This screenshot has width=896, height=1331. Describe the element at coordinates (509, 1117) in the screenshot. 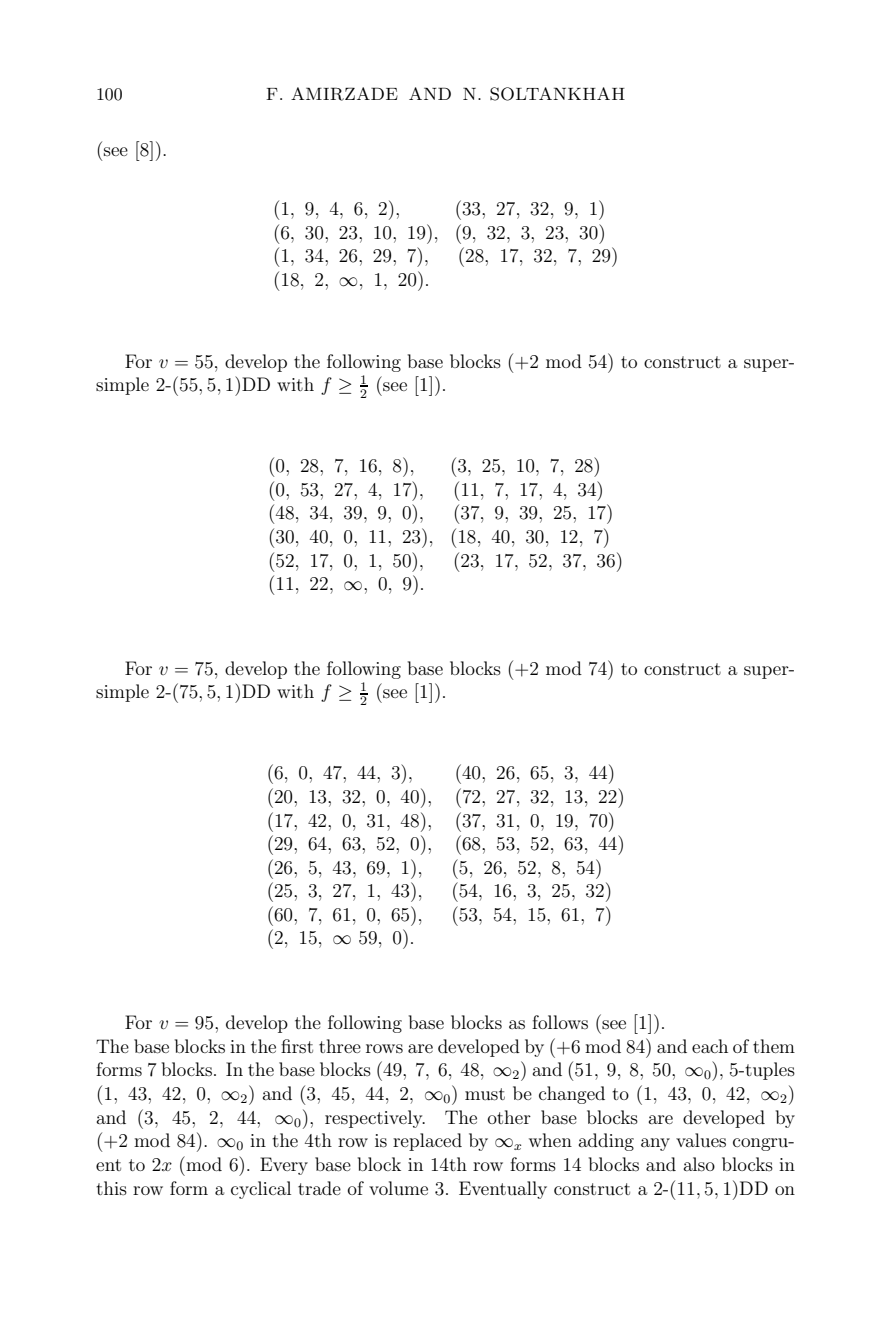

I see `other` at that location.
